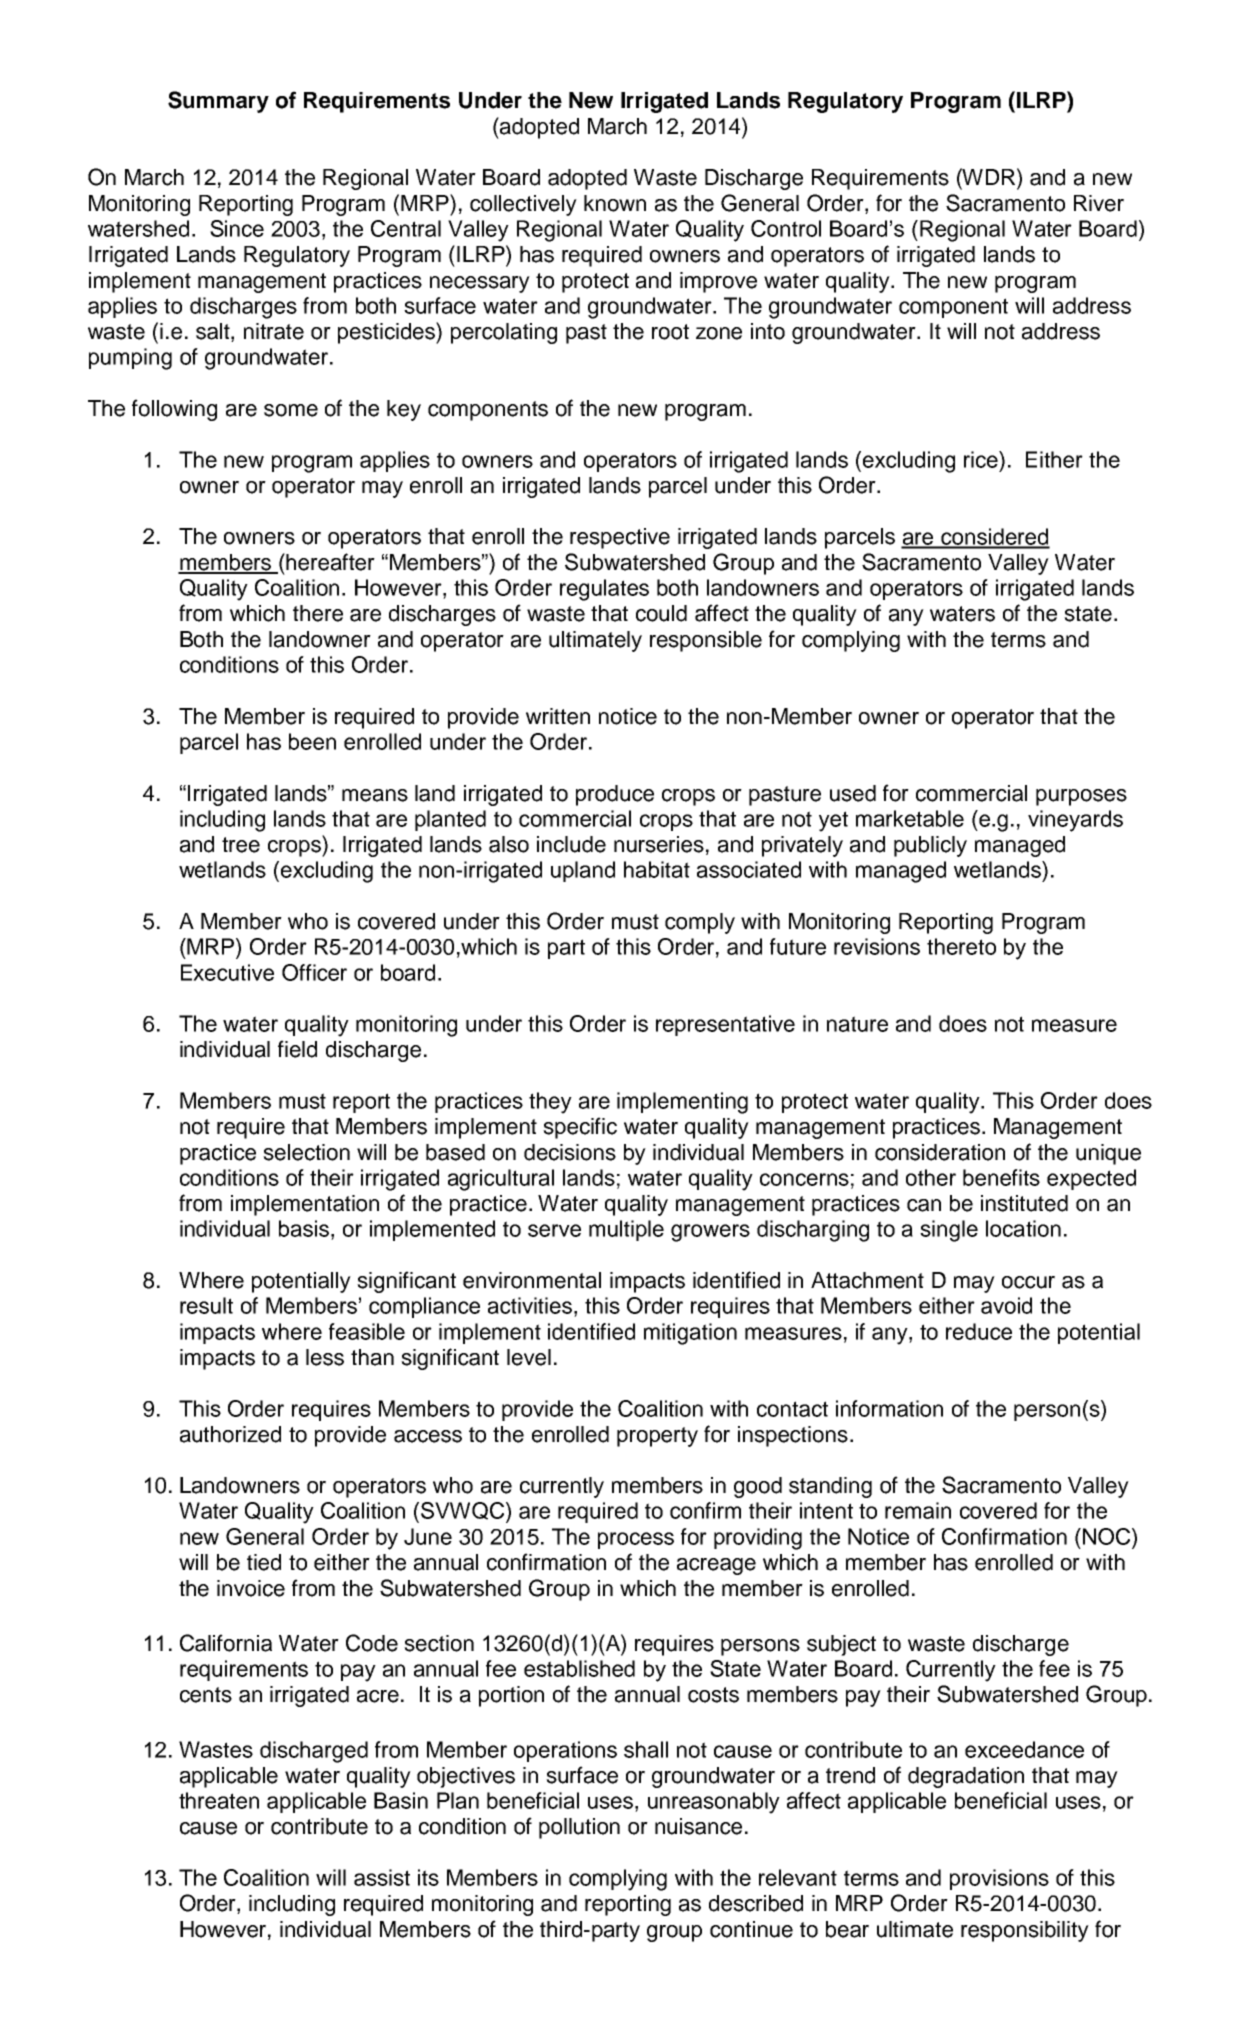 The width and height of the image is (1241, 2044). What do you see at coordinates (615, 203) in the image?
I see `known` at bounding box center [615, 203].
